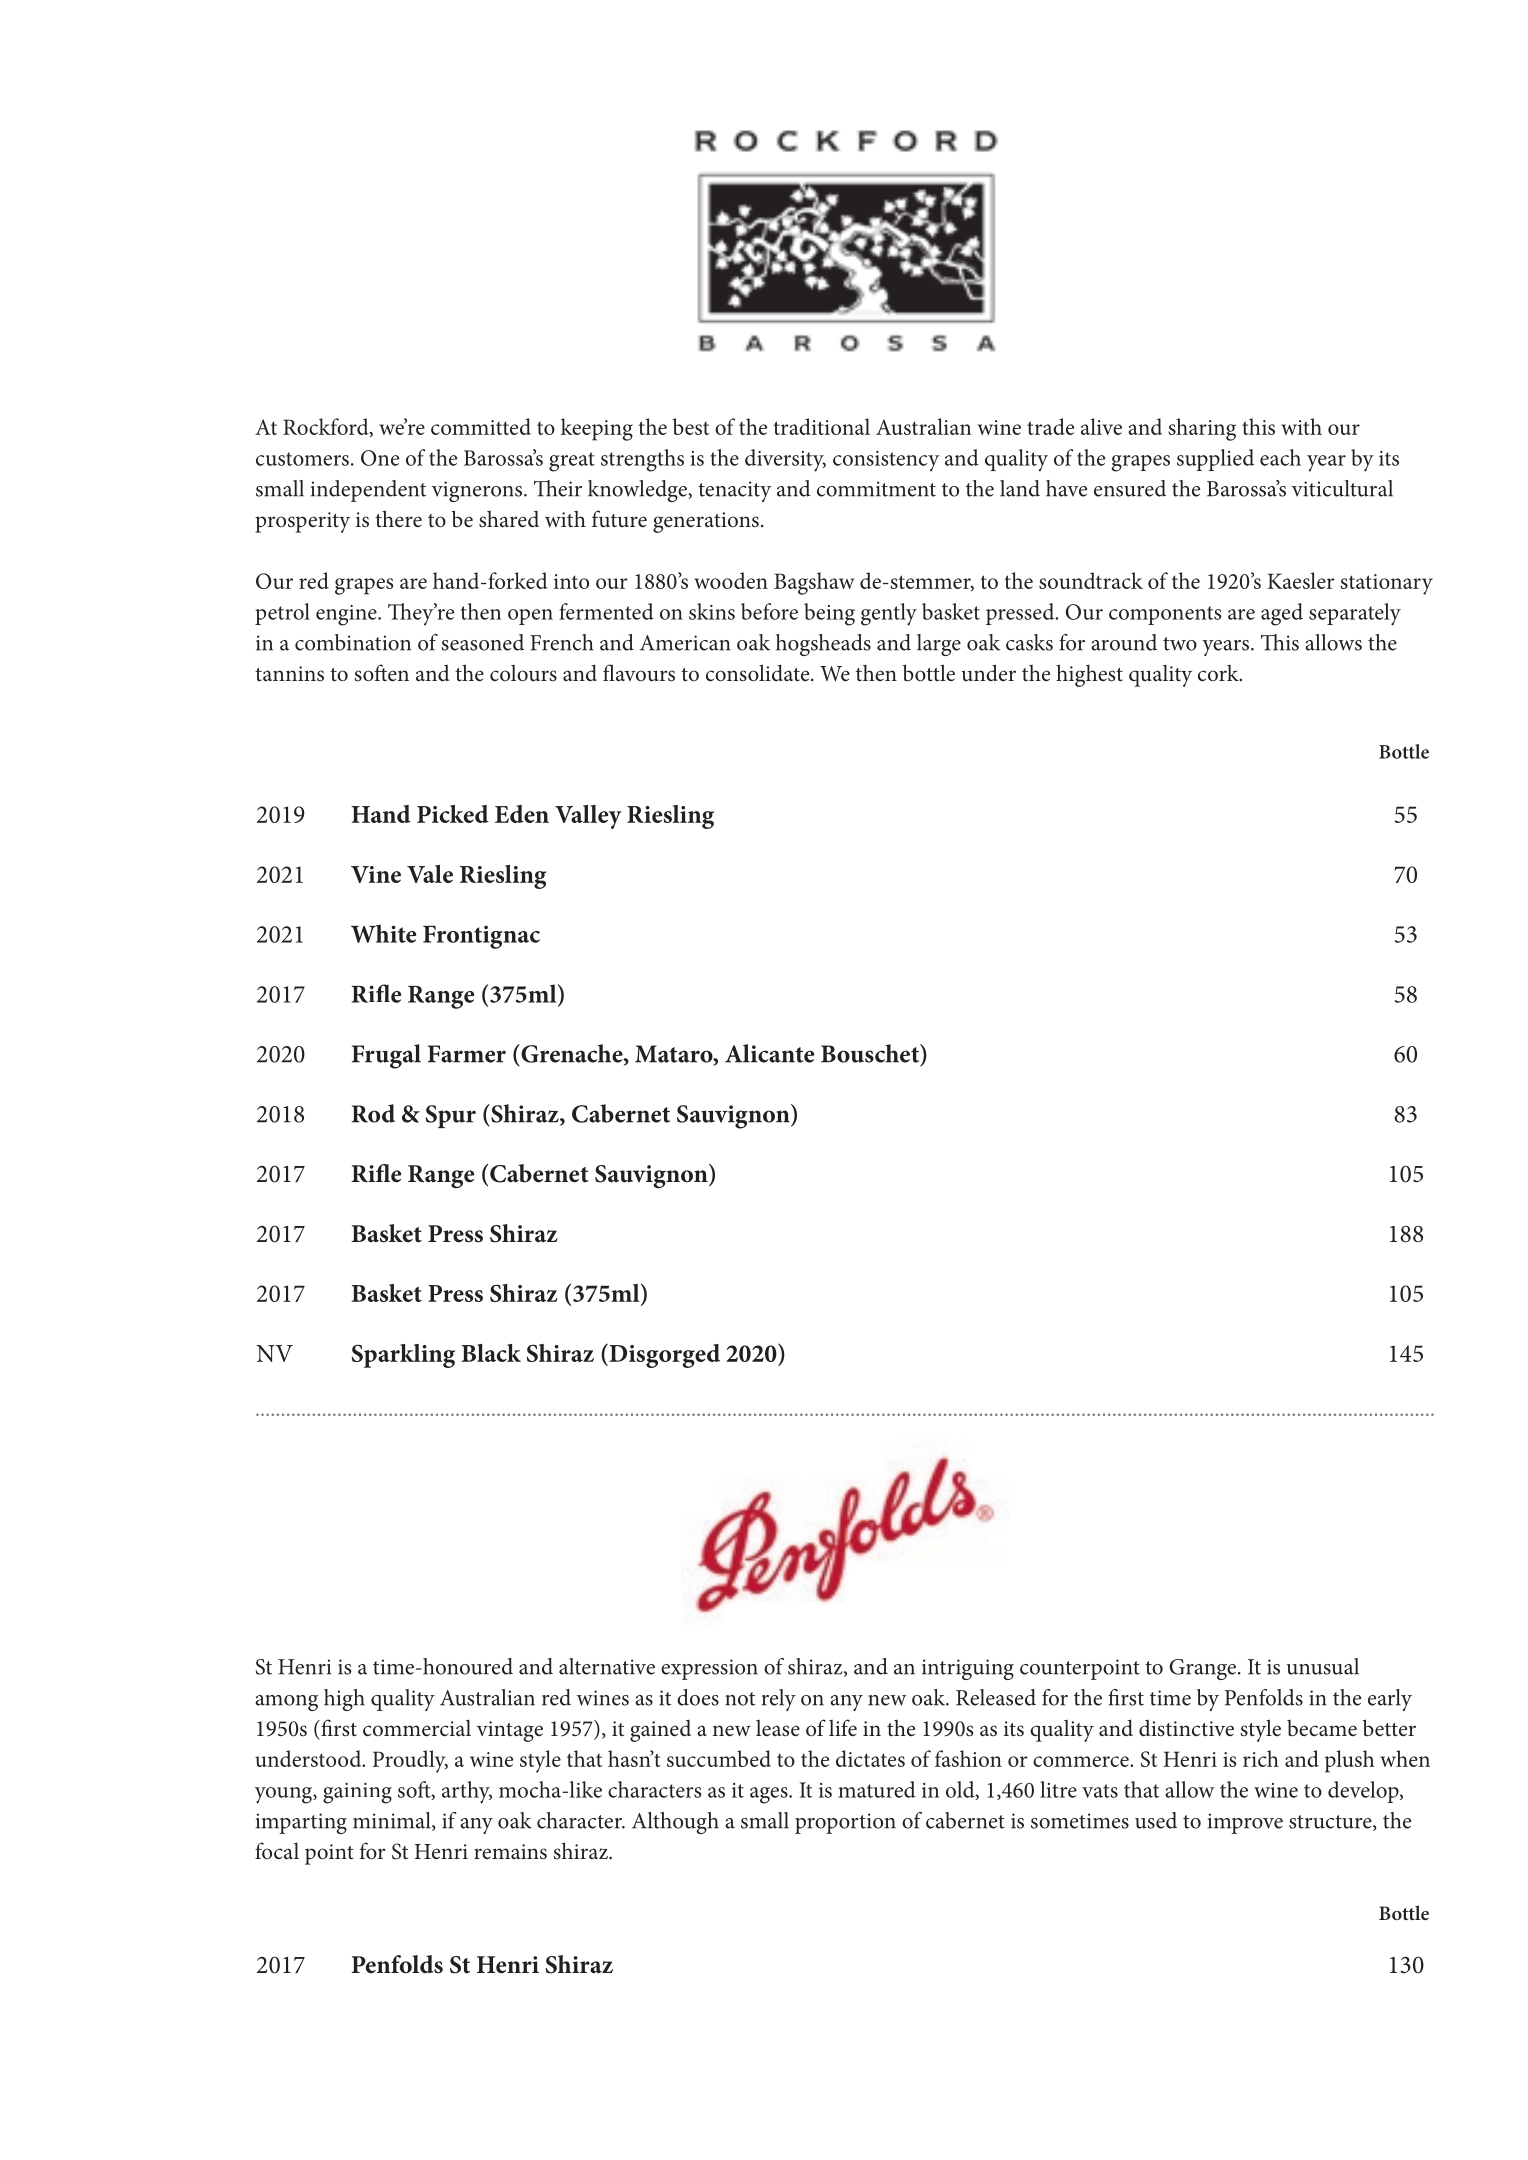 Image resolution: width=1528 pixels, height=2160 pixels. What do you see at coordinates (845, 1823) in the screenshot?
I see `proportion` at bounding box center [845, 1823].
